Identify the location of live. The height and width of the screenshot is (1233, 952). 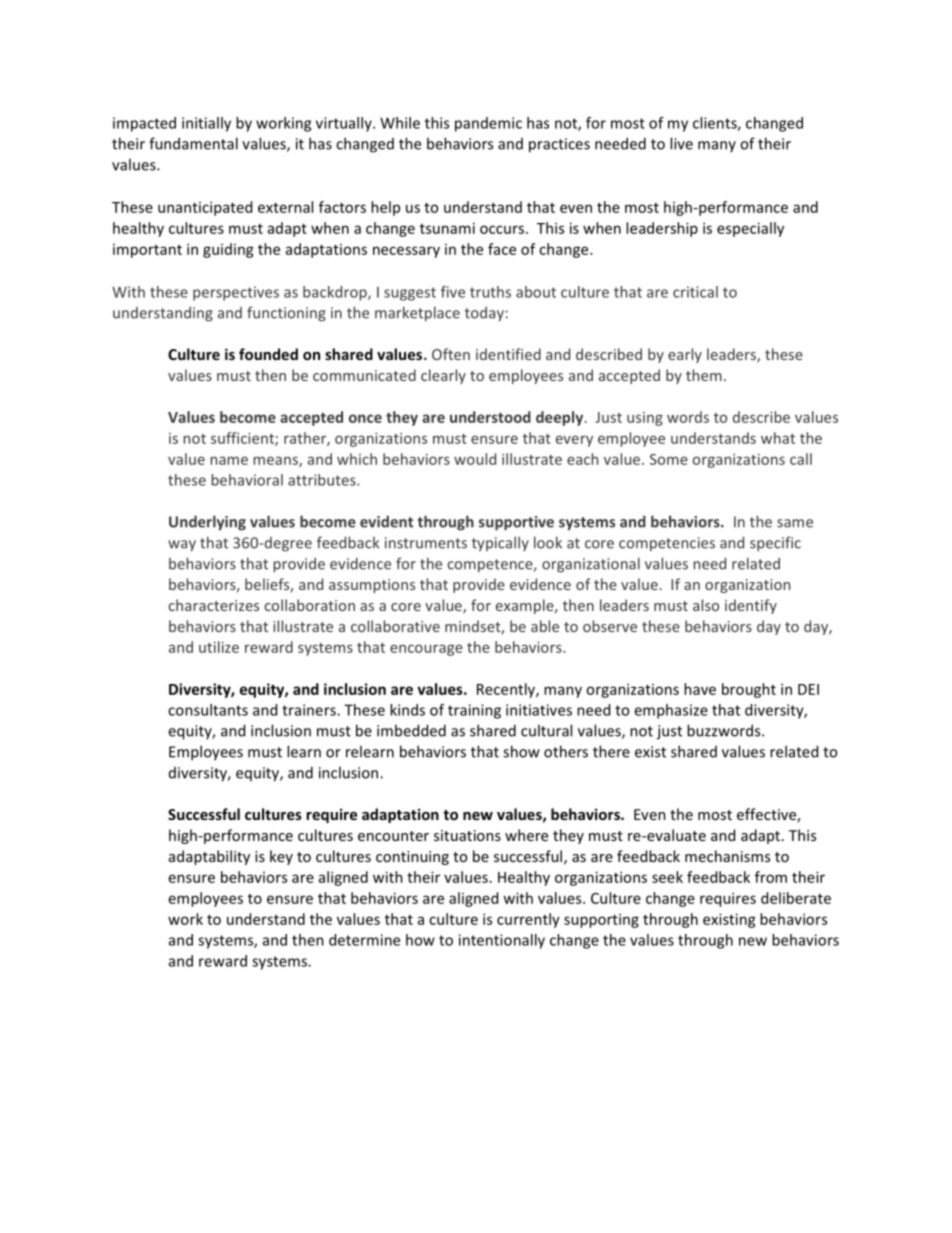
(681, 143).
